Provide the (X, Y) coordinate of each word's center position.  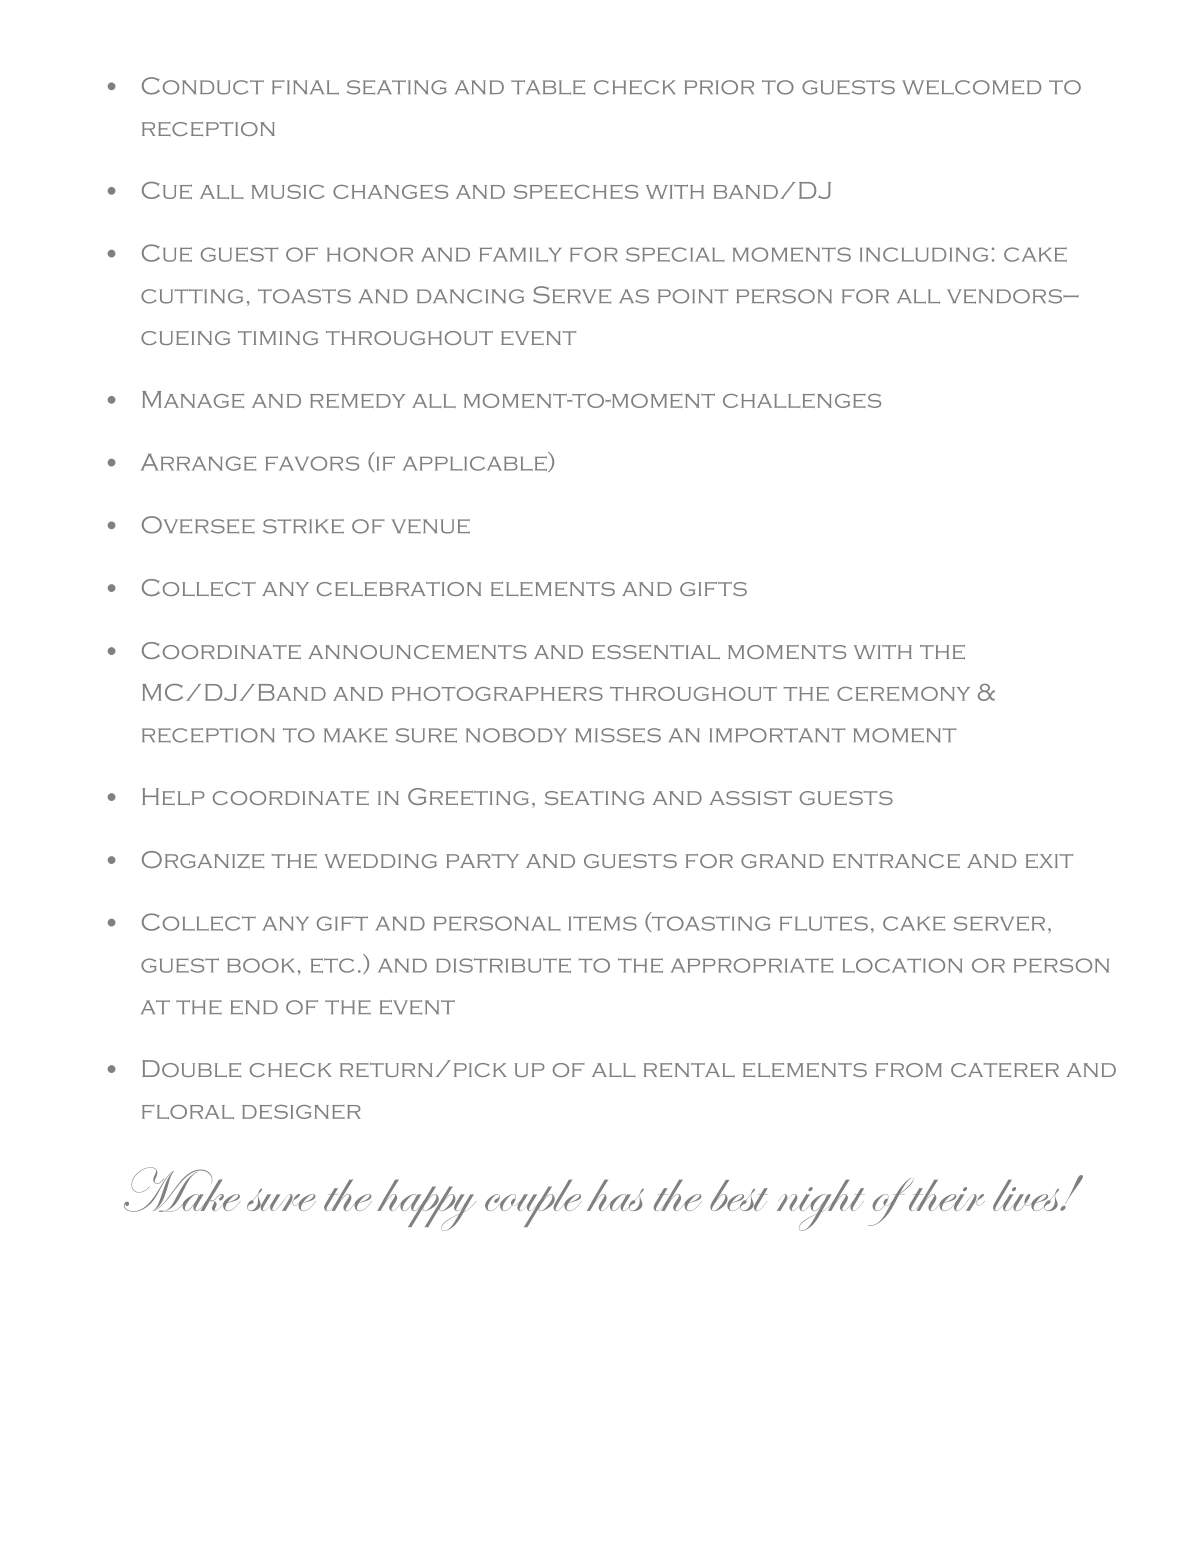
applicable (476, 464)
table (548, 87)
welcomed (971, 87)
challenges (802, 400)
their (945, 1194)
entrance (896, 861)
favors (312, 463)
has (615, 1195)
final (305, 87)
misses (618, 735)
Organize (203, 860)
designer (301, 1111)
